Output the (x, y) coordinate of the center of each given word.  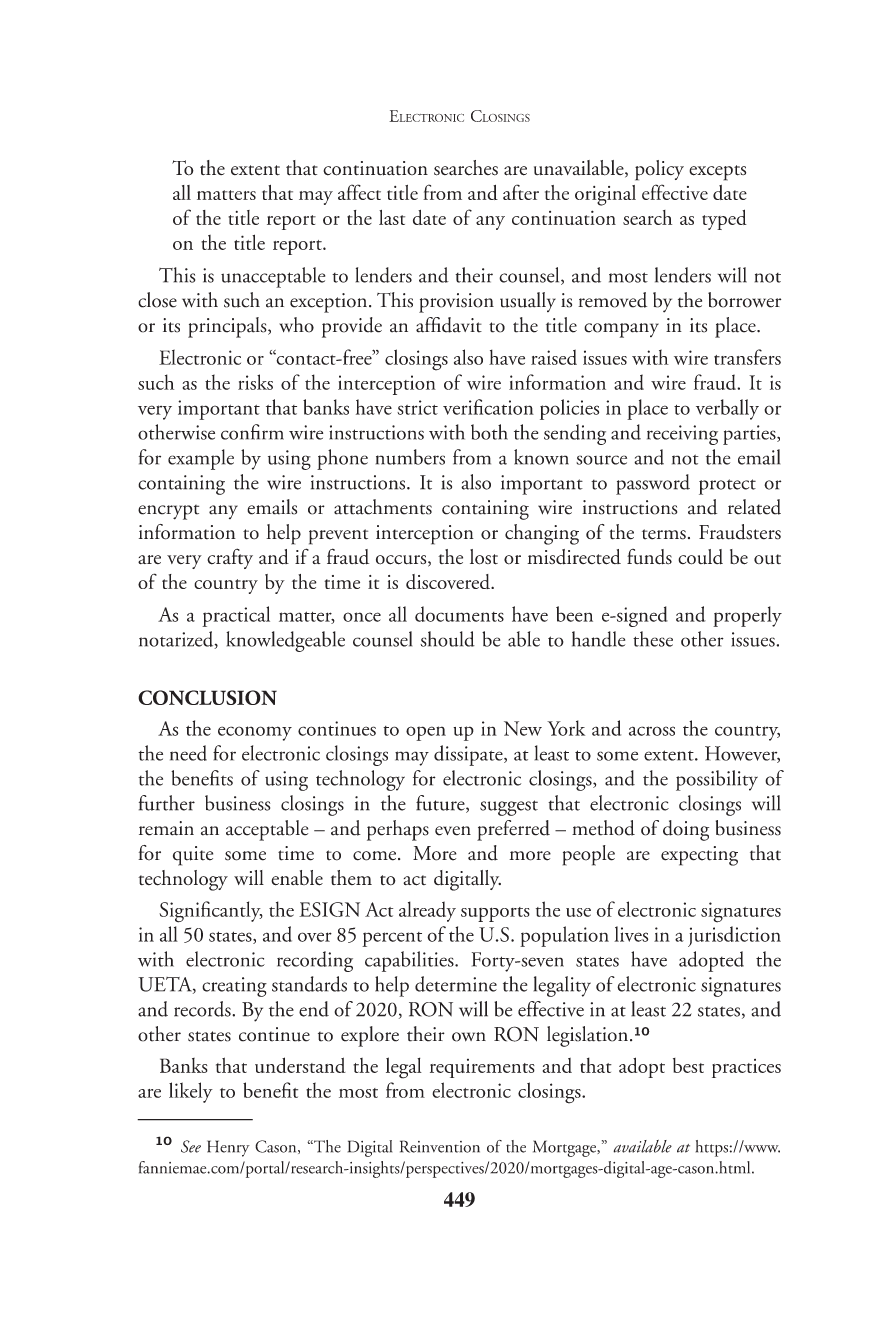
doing (686, 830)
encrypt (168, 512)
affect (359, 192)
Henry (228, 1148)
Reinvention (440, 1146)
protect (727, 487)
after (521, 192)
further (167, 803)
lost (484, 557)
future (441, 804)
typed (724, 219)
